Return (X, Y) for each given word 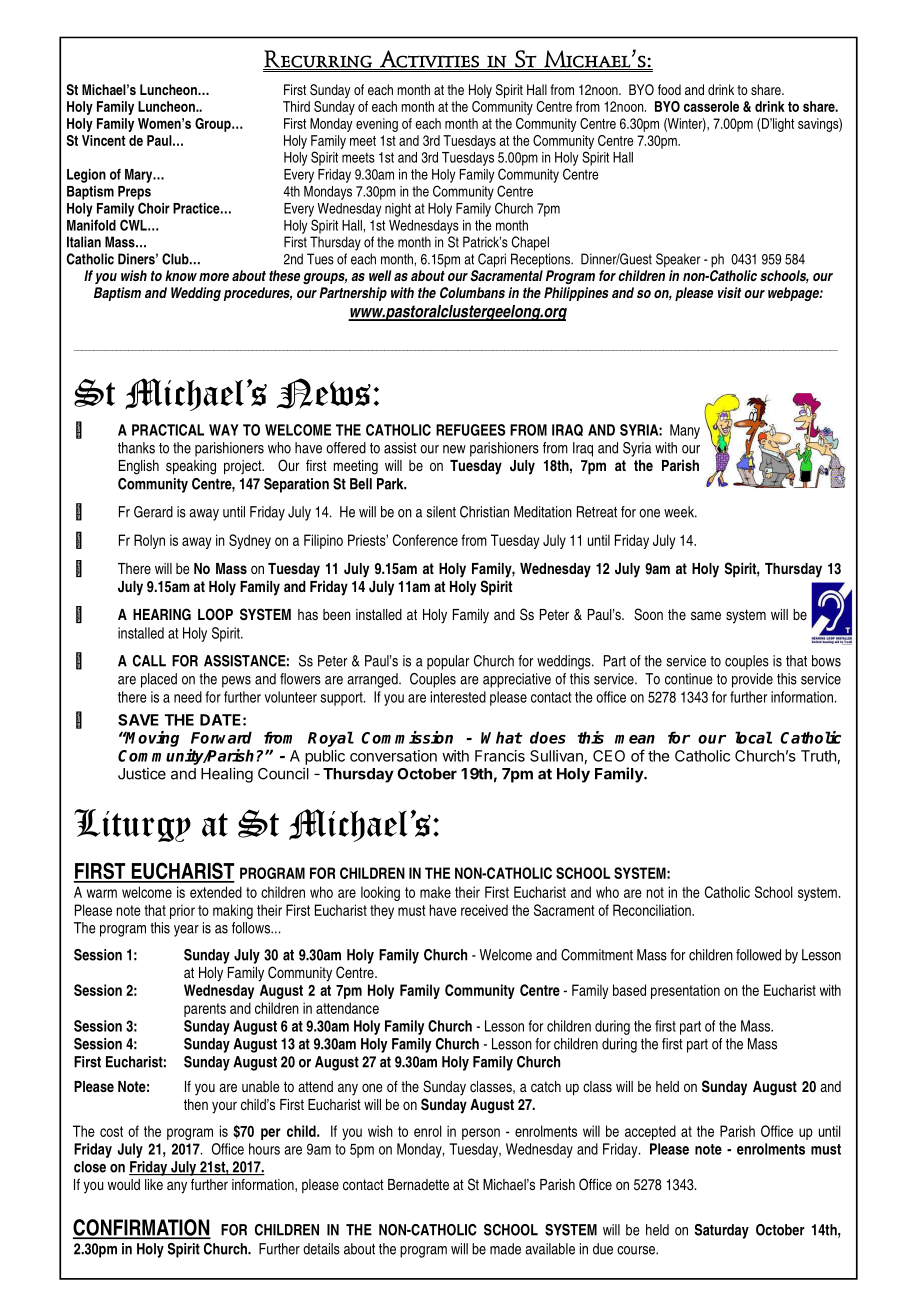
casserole (711, 106)
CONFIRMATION (142, 1228)
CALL (149, 661)
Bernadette (418, 1184)
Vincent (104, 140)
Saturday (722, 1231)
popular (448, 662)
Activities (429, 60)
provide (752, 680)
